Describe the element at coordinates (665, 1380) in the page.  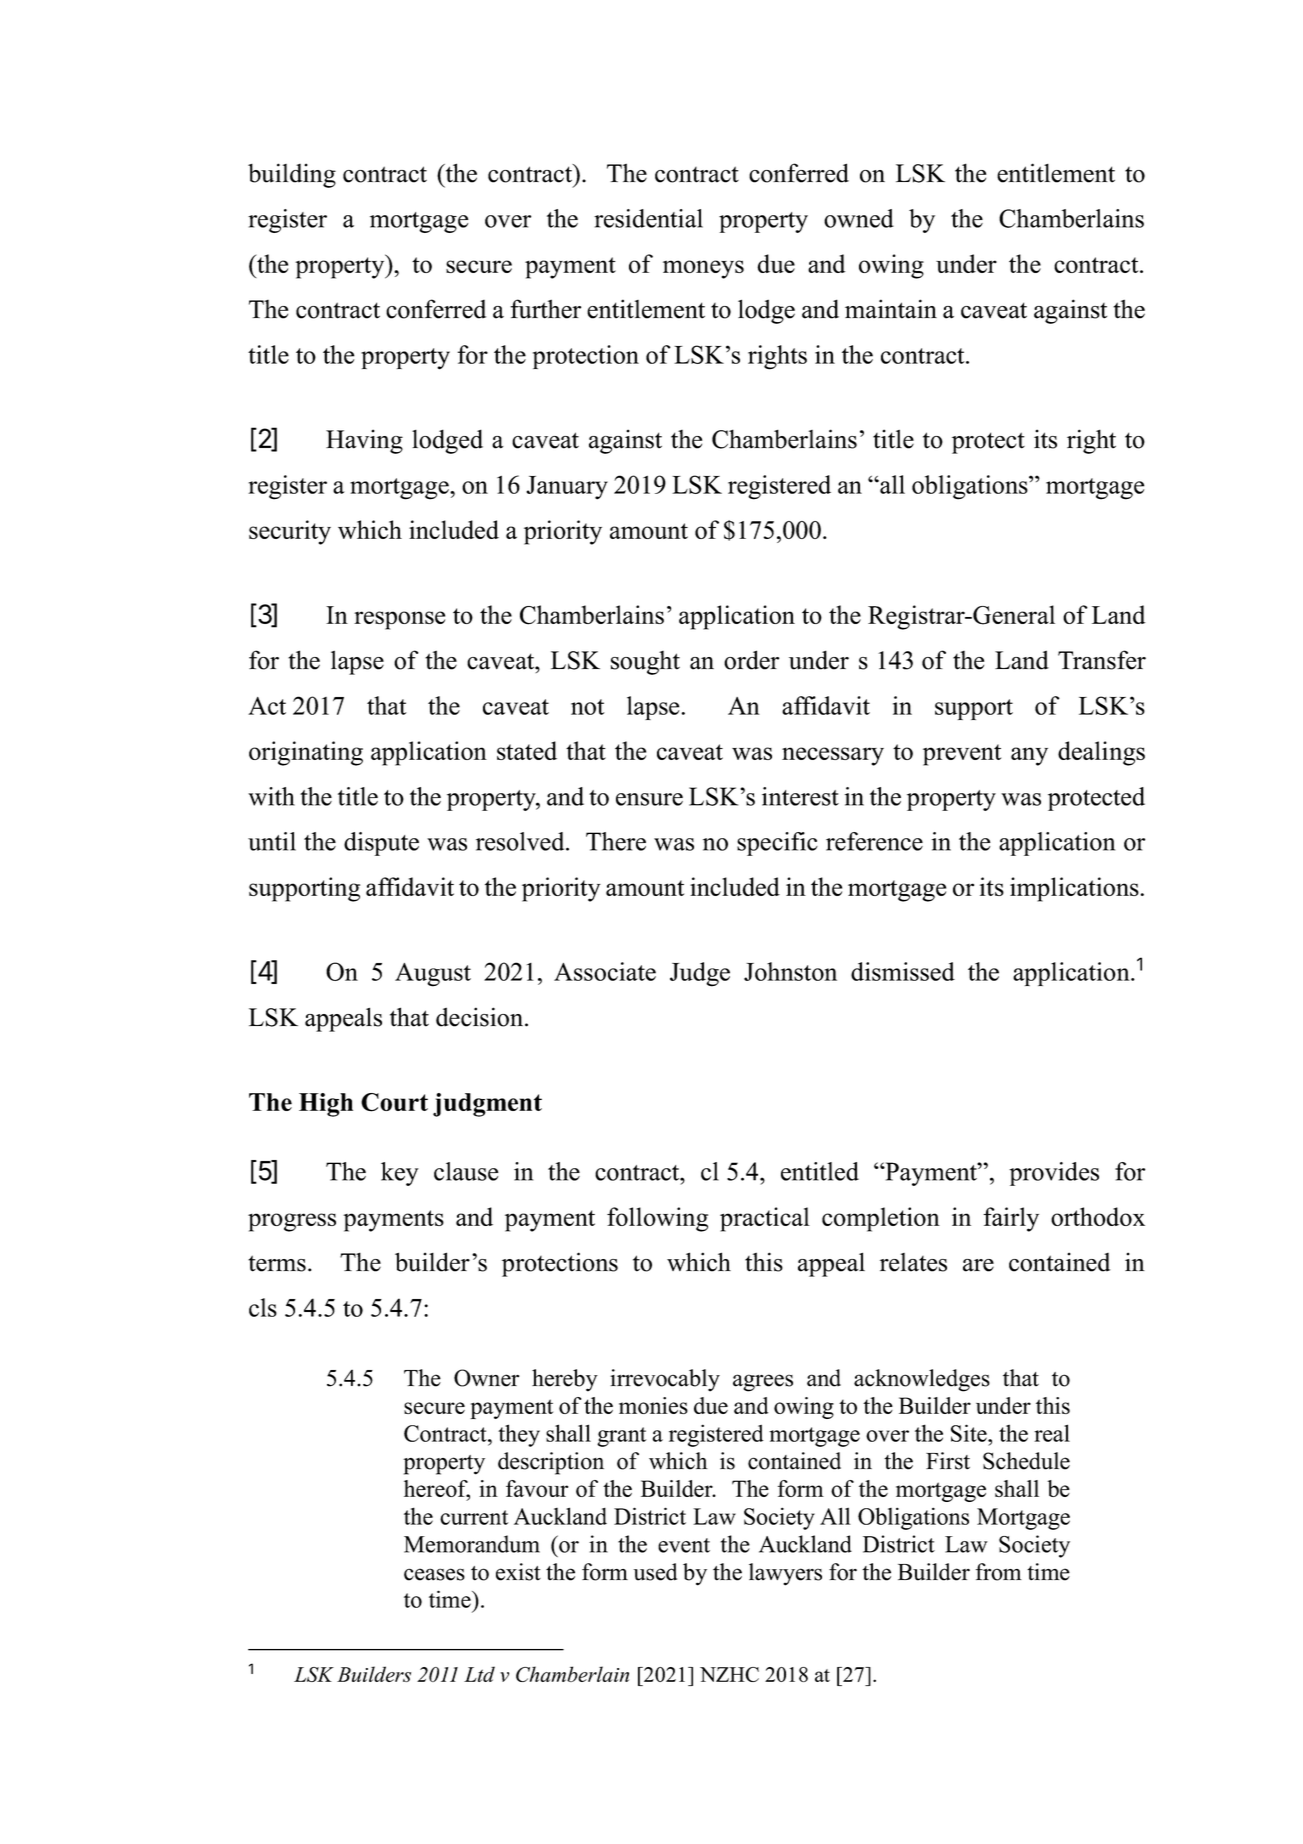
I see `irrevocably` at that location.
